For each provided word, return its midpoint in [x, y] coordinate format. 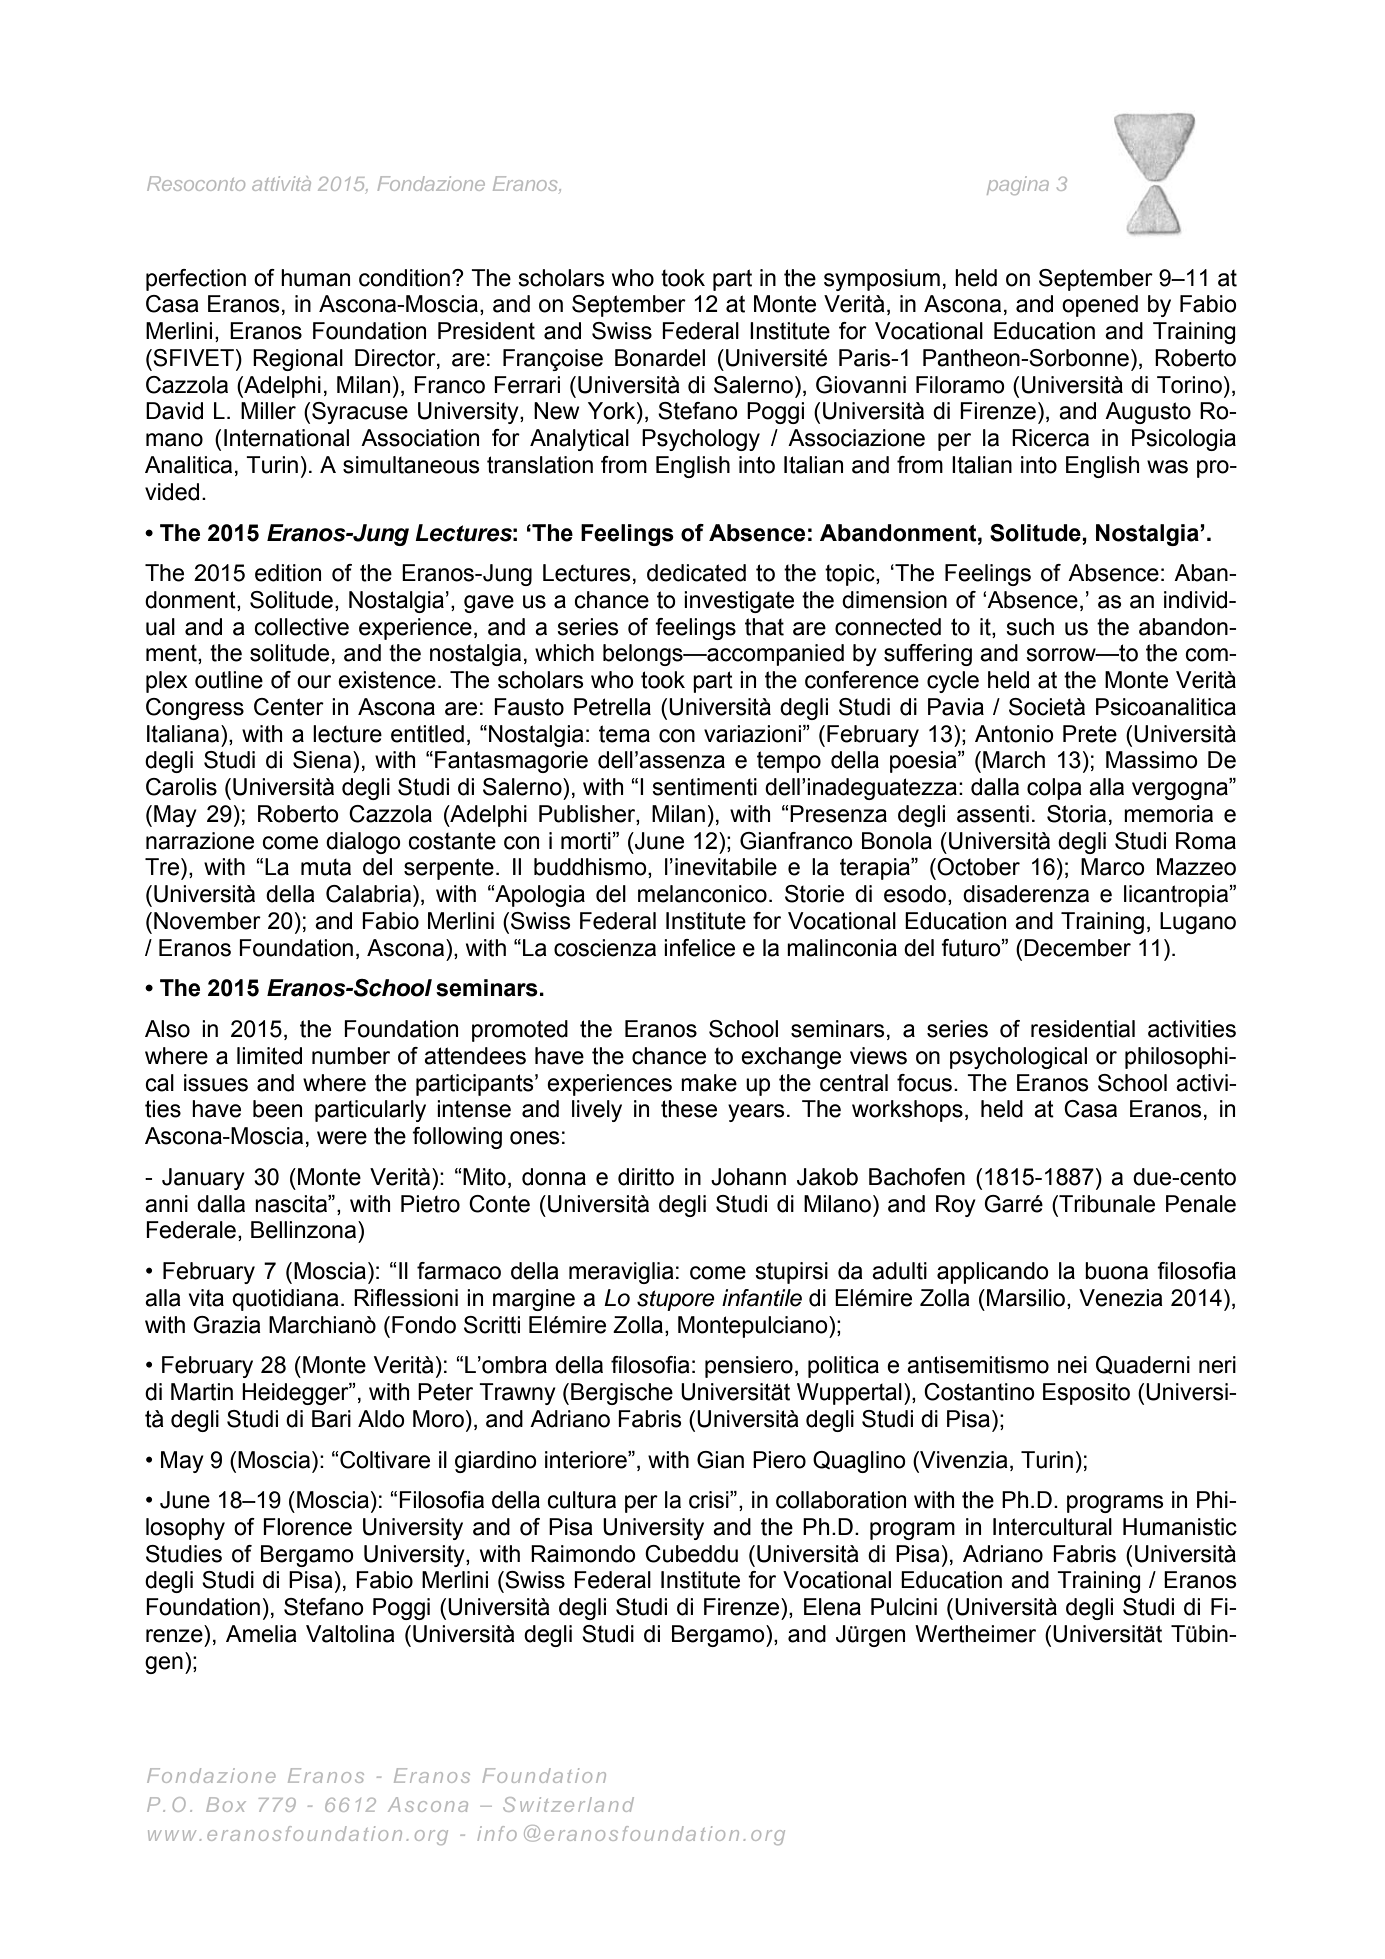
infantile [762, 1298]
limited [269, 1056]
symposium [882, 280]
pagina [1018, 185]
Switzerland [568, 1804]
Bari [331, 1419]
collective [301, 627]
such [1030, 627]
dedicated [696, 573]
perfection [196, 280]
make [709, 1083]
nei [1072, 1365]
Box [226, 1804]
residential [1083, 1029]
